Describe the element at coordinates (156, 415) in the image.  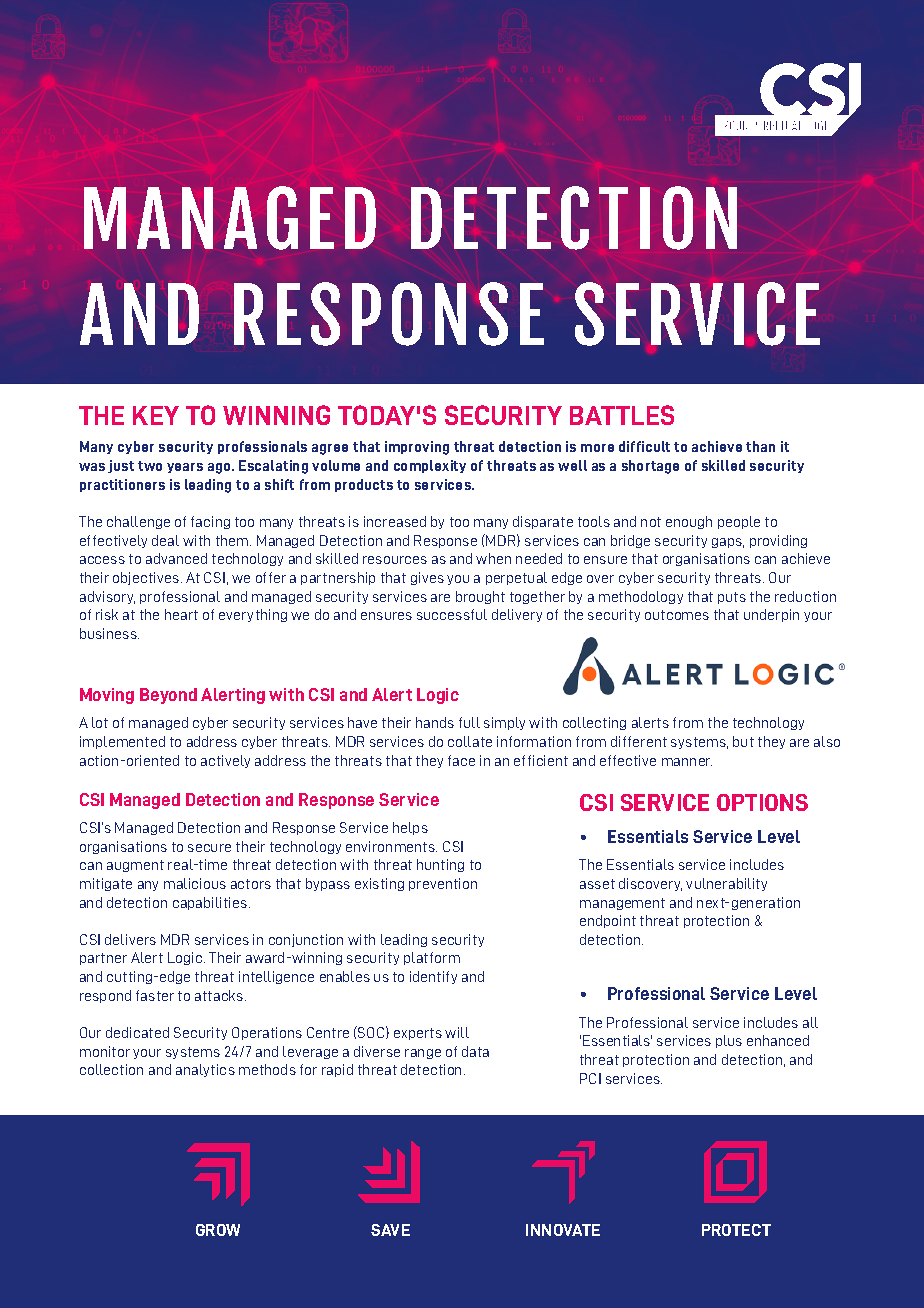
I see `KEY` at that location.
